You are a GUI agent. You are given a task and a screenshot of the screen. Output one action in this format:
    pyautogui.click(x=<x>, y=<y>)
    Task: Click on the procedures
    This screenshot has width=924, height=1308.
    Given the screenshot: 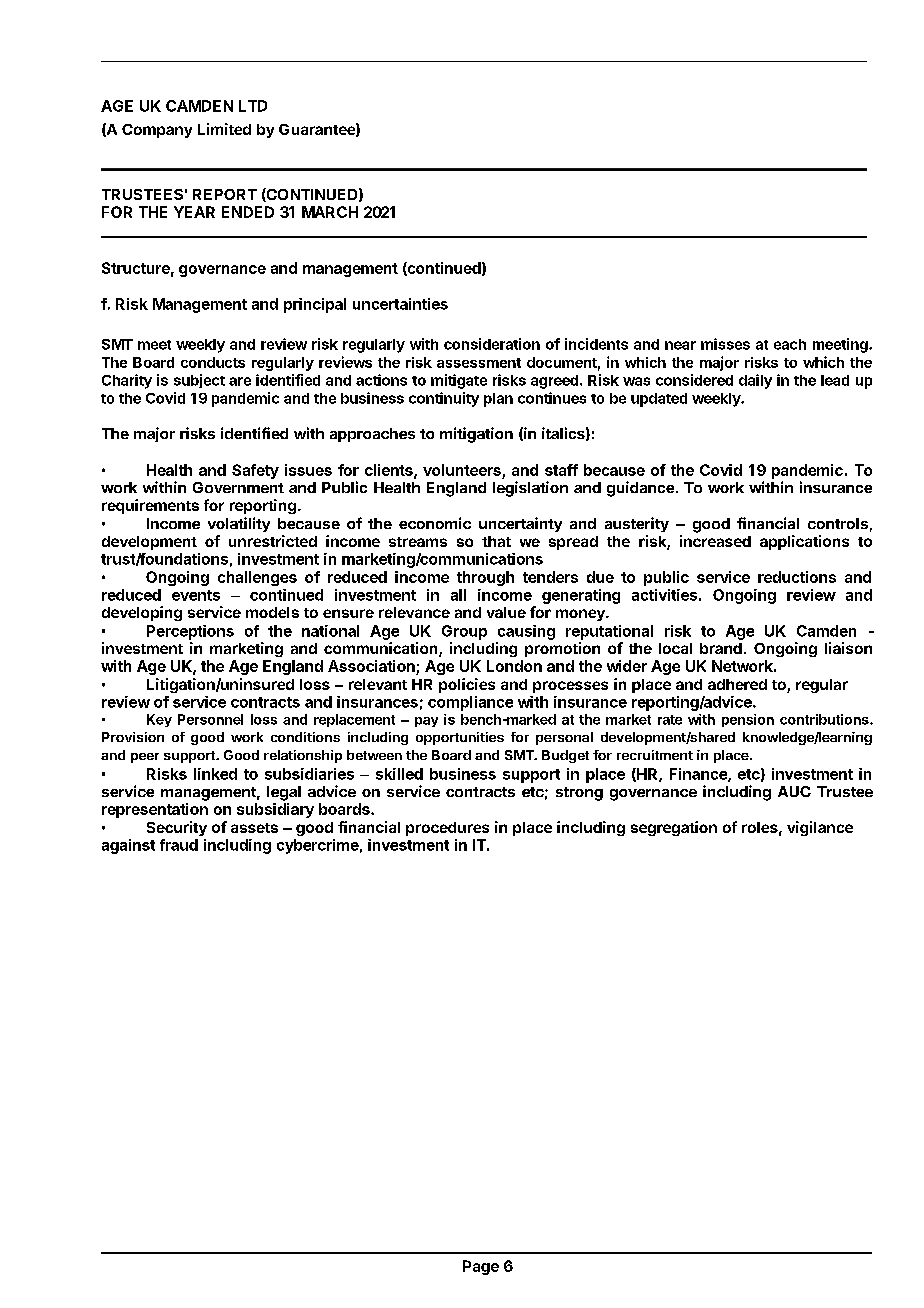 What is the action you would take?
    pyautogui.click(x=447, y=829)
